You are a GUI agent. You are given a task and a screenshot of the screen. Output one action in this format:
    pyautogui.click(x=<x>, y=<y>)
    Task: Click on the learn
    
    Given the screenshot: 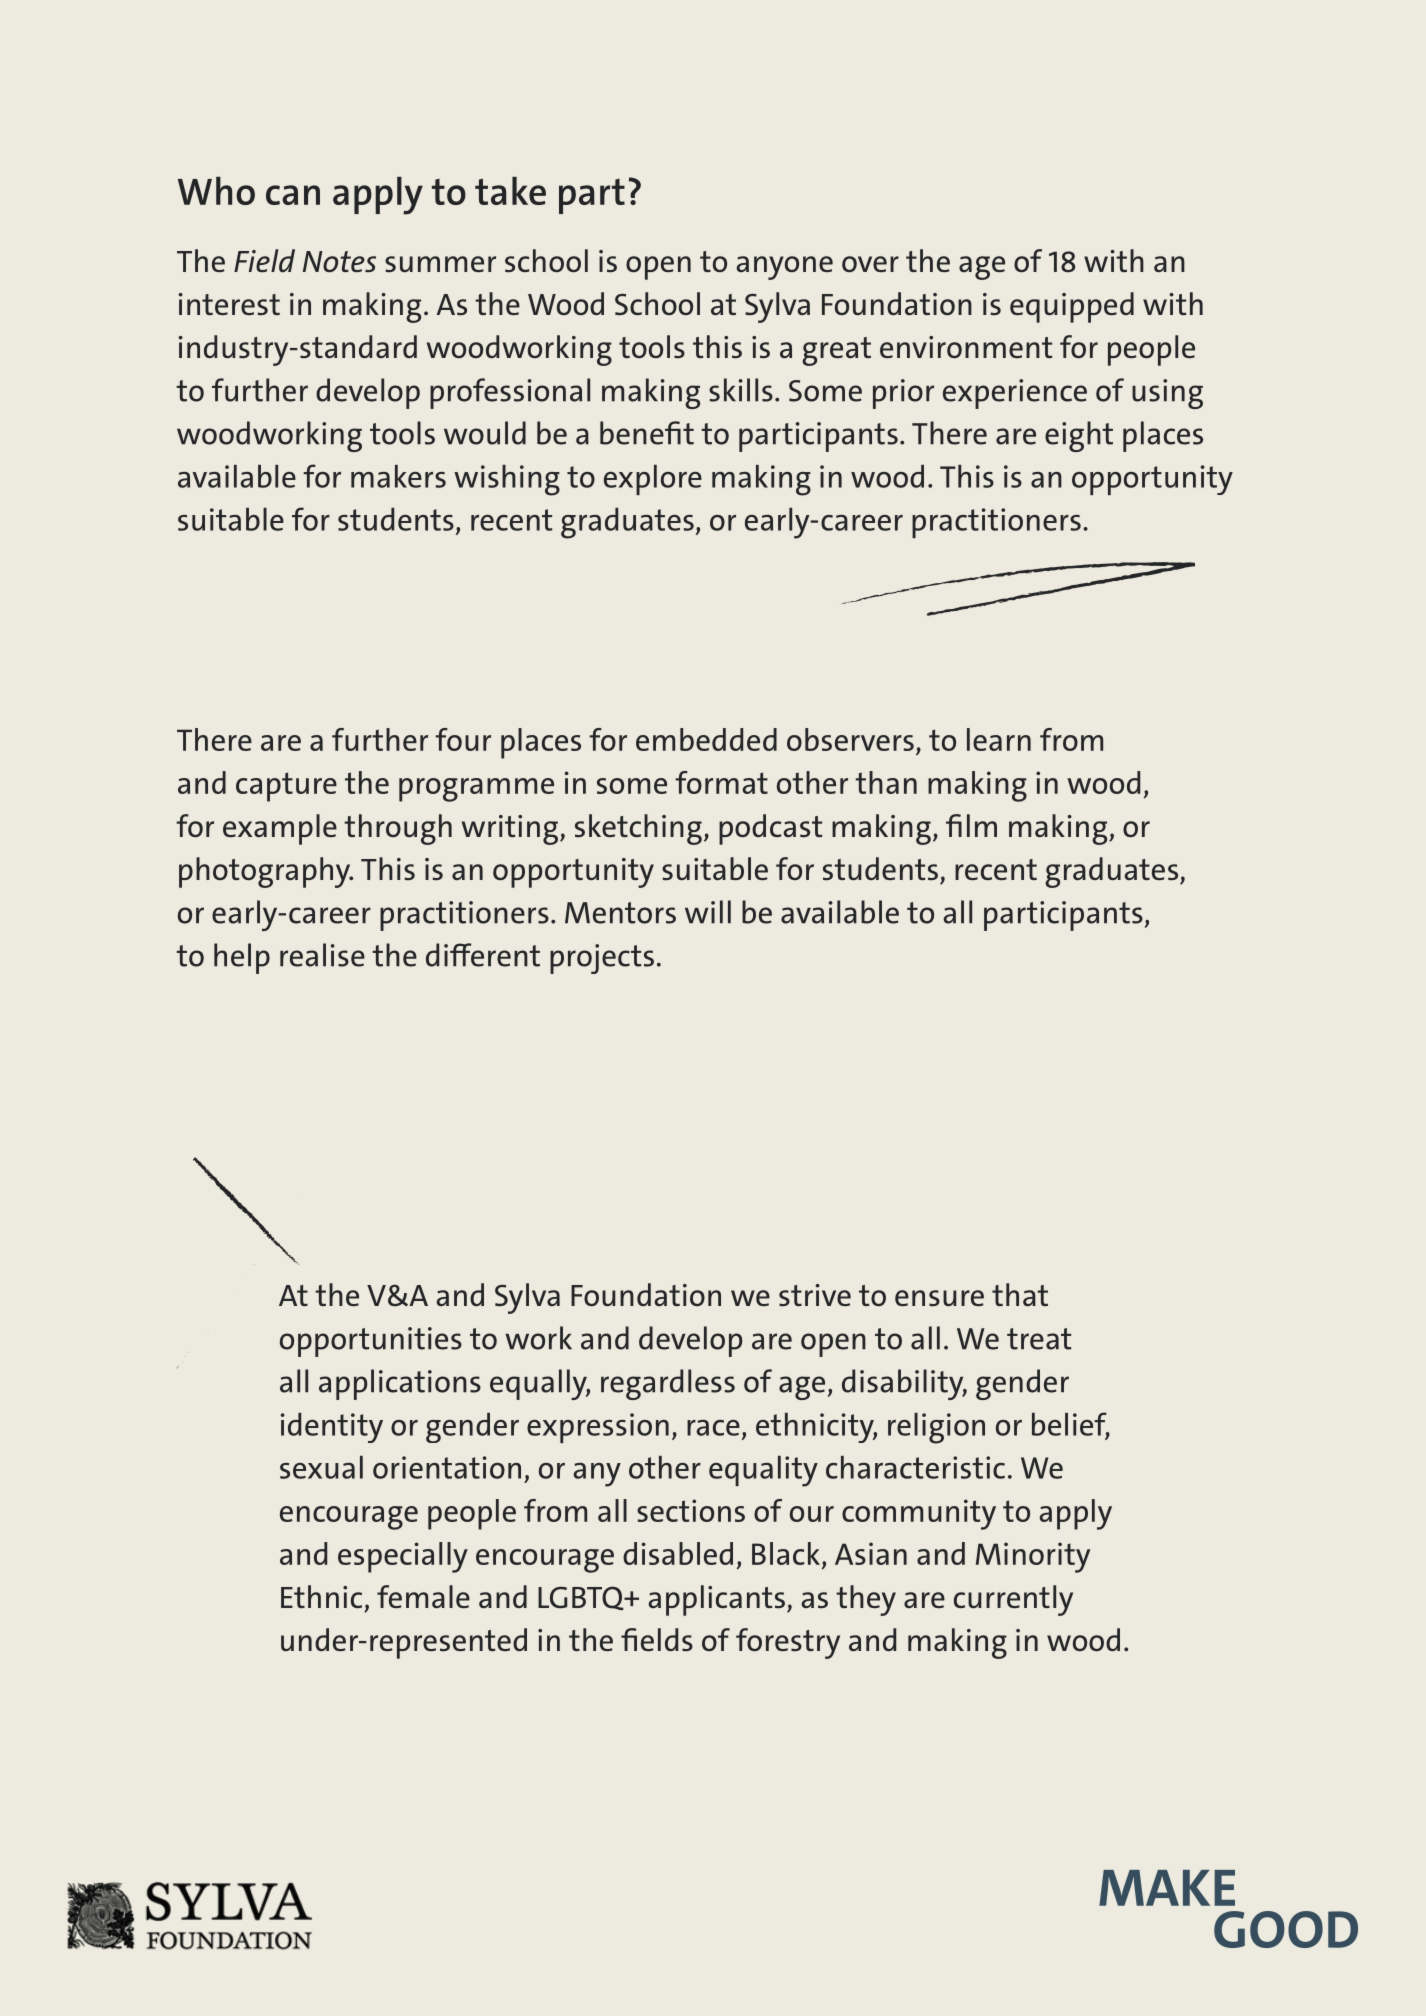 What is the action you would take?
    pyautogui.click(x=999, y=739)
